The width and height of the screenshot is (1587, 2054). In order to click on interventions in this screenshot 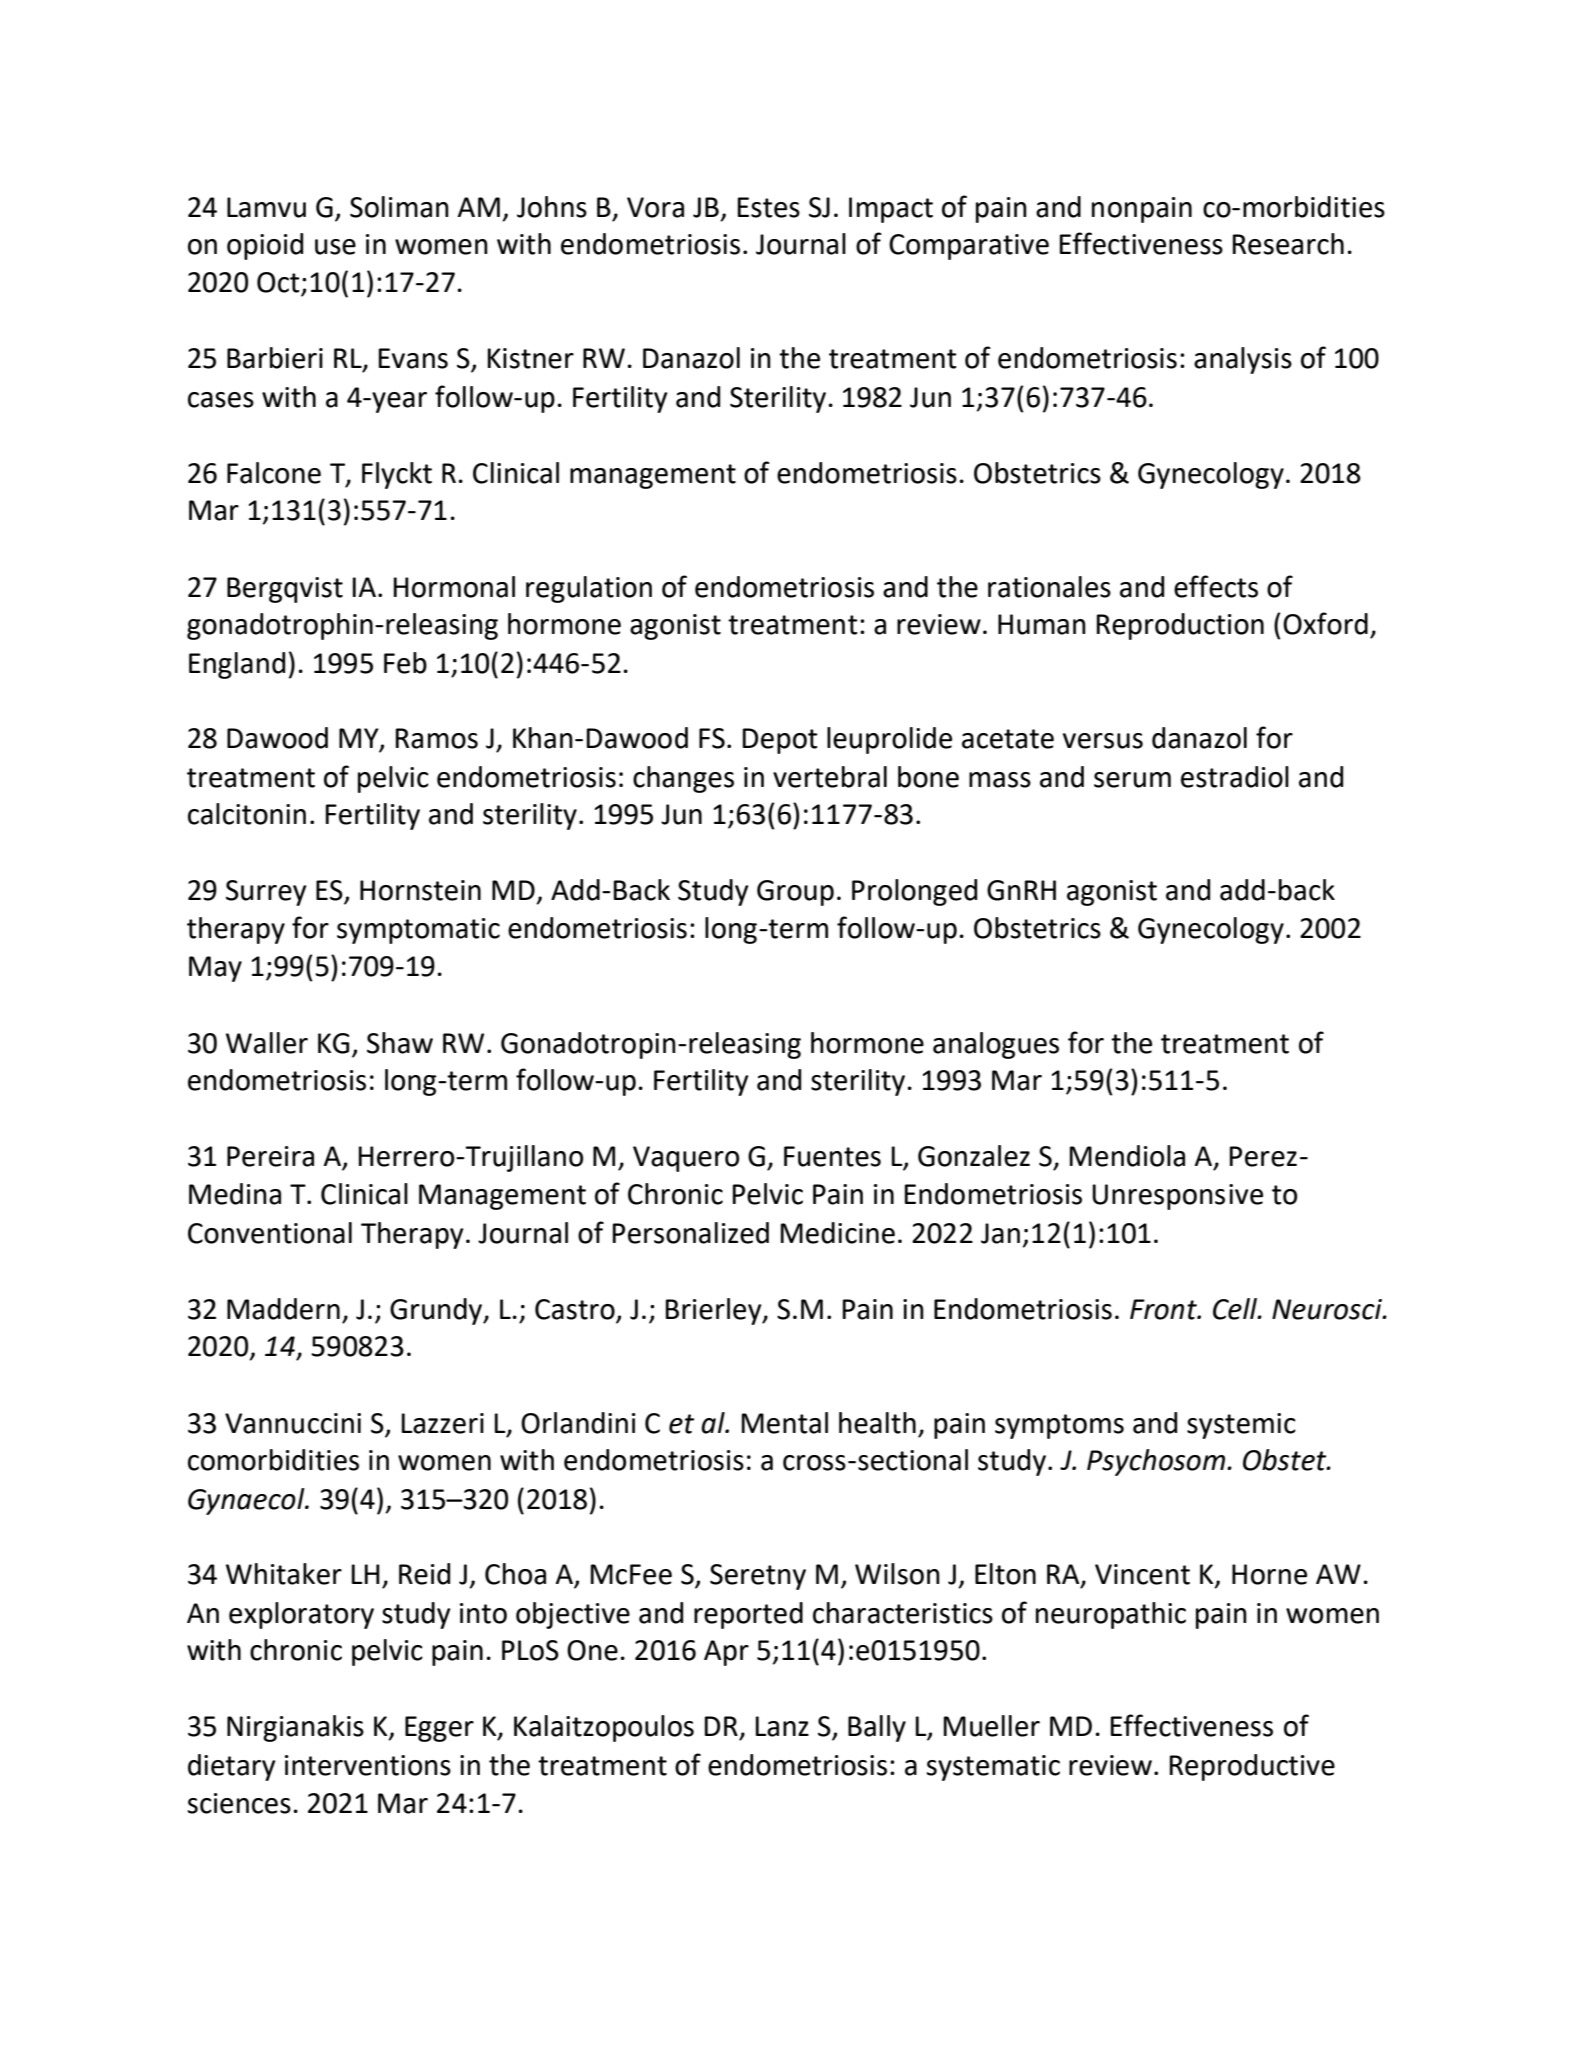, I will do `click(368, 1765)`.
